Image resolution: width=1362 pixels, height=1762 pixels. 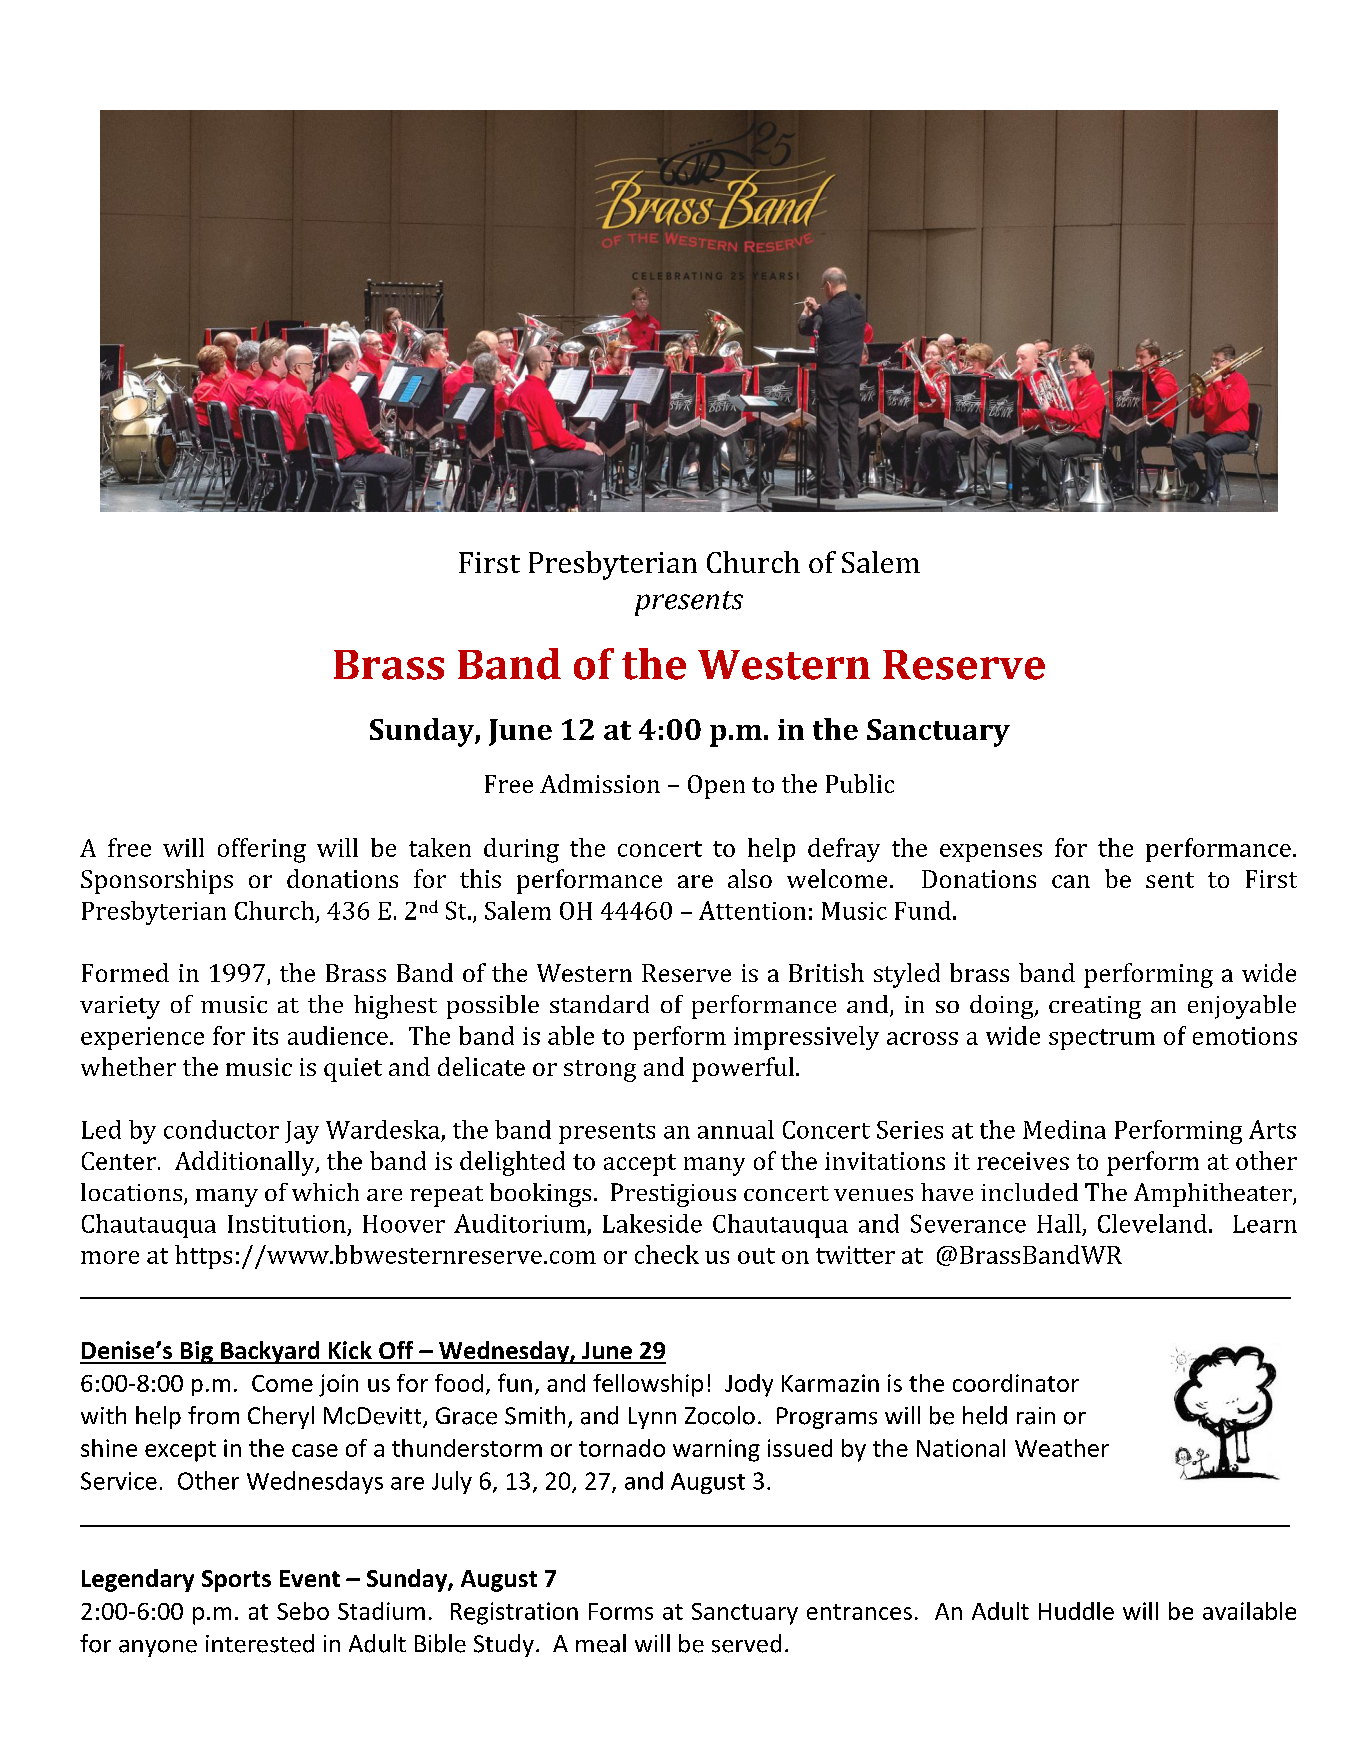 I want to click on creating, so click(x=1095, y=1007).
